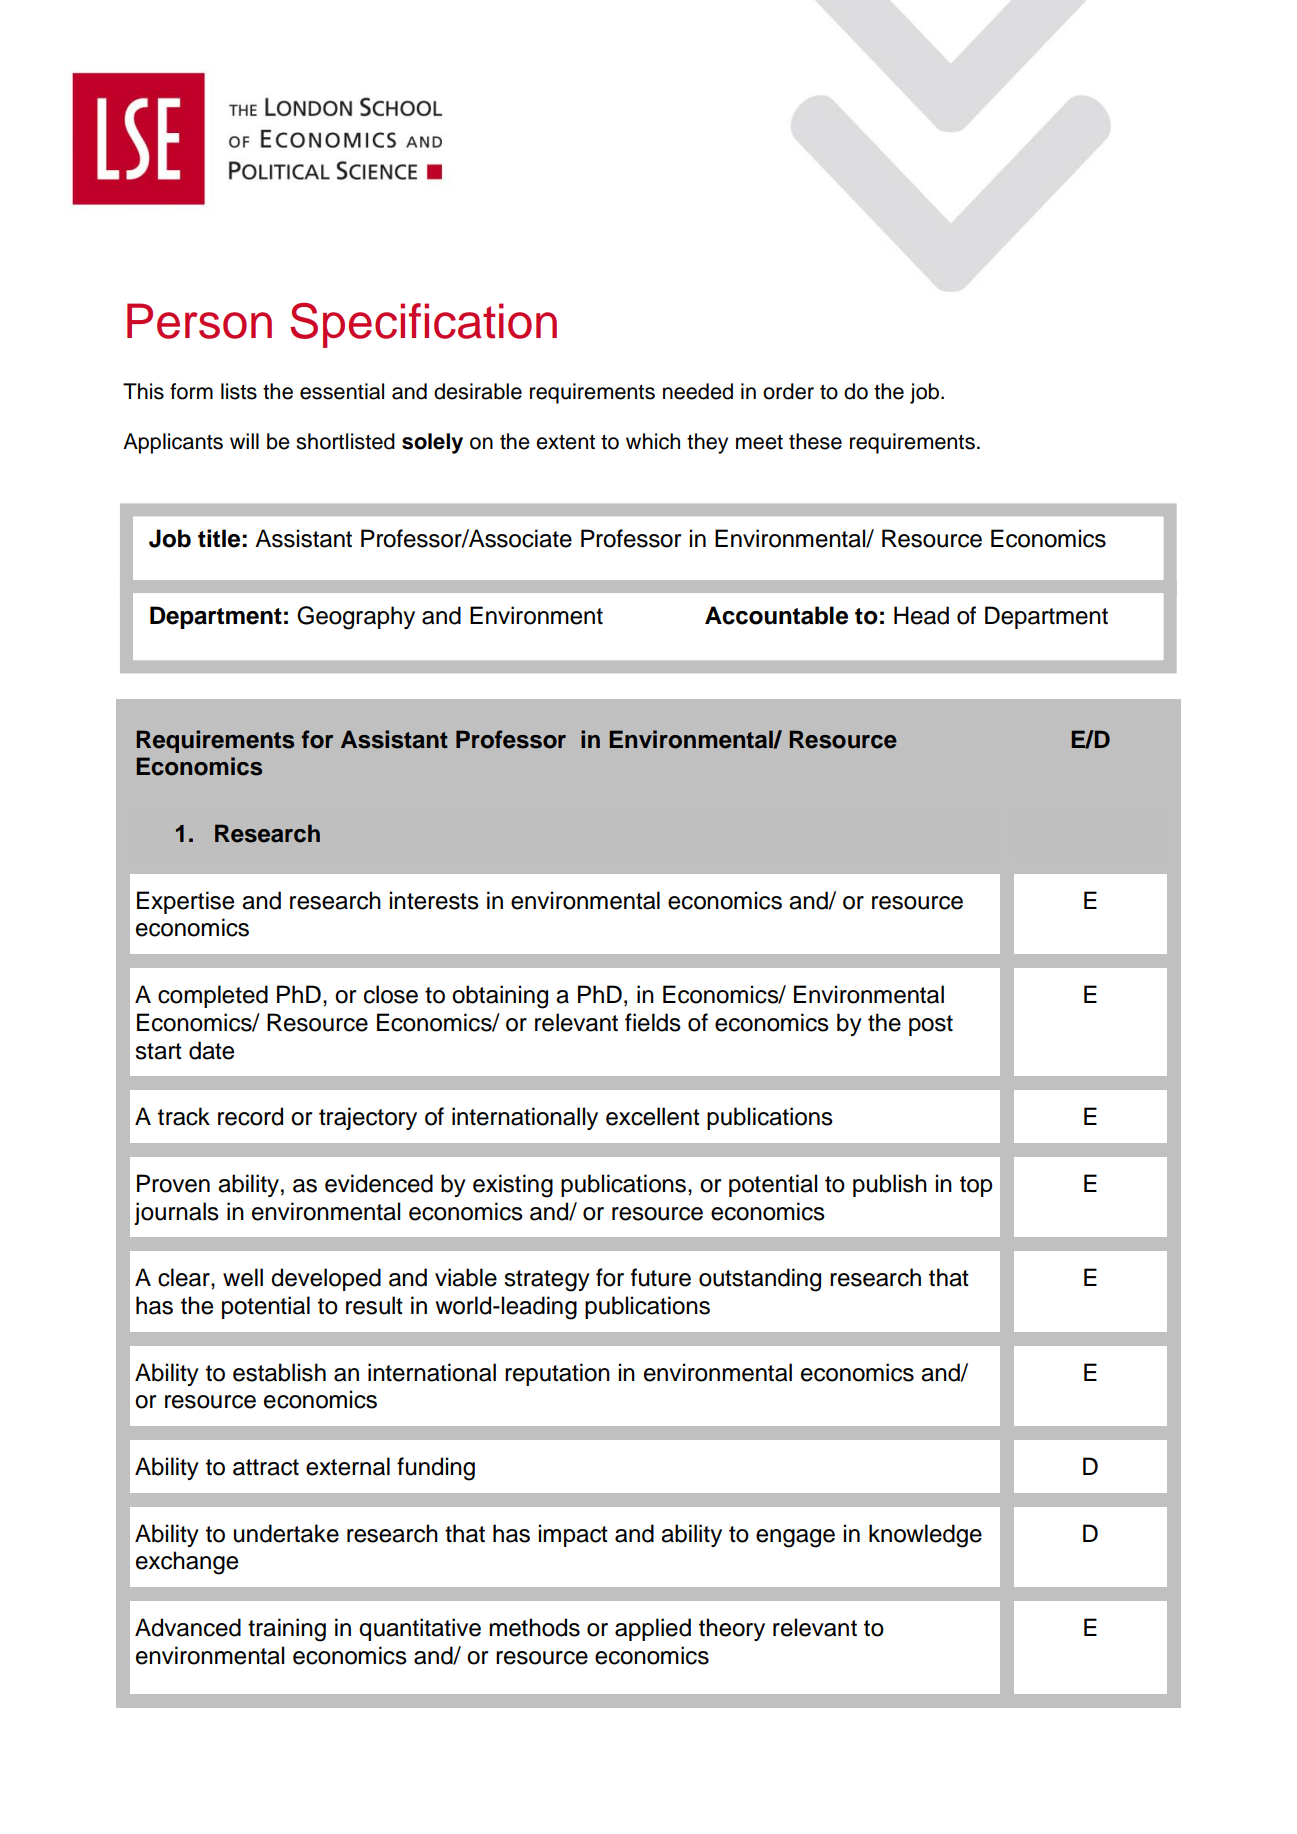 This screenshot has width=1297, height=1834. I want to click on training, so click(287, 1630).
